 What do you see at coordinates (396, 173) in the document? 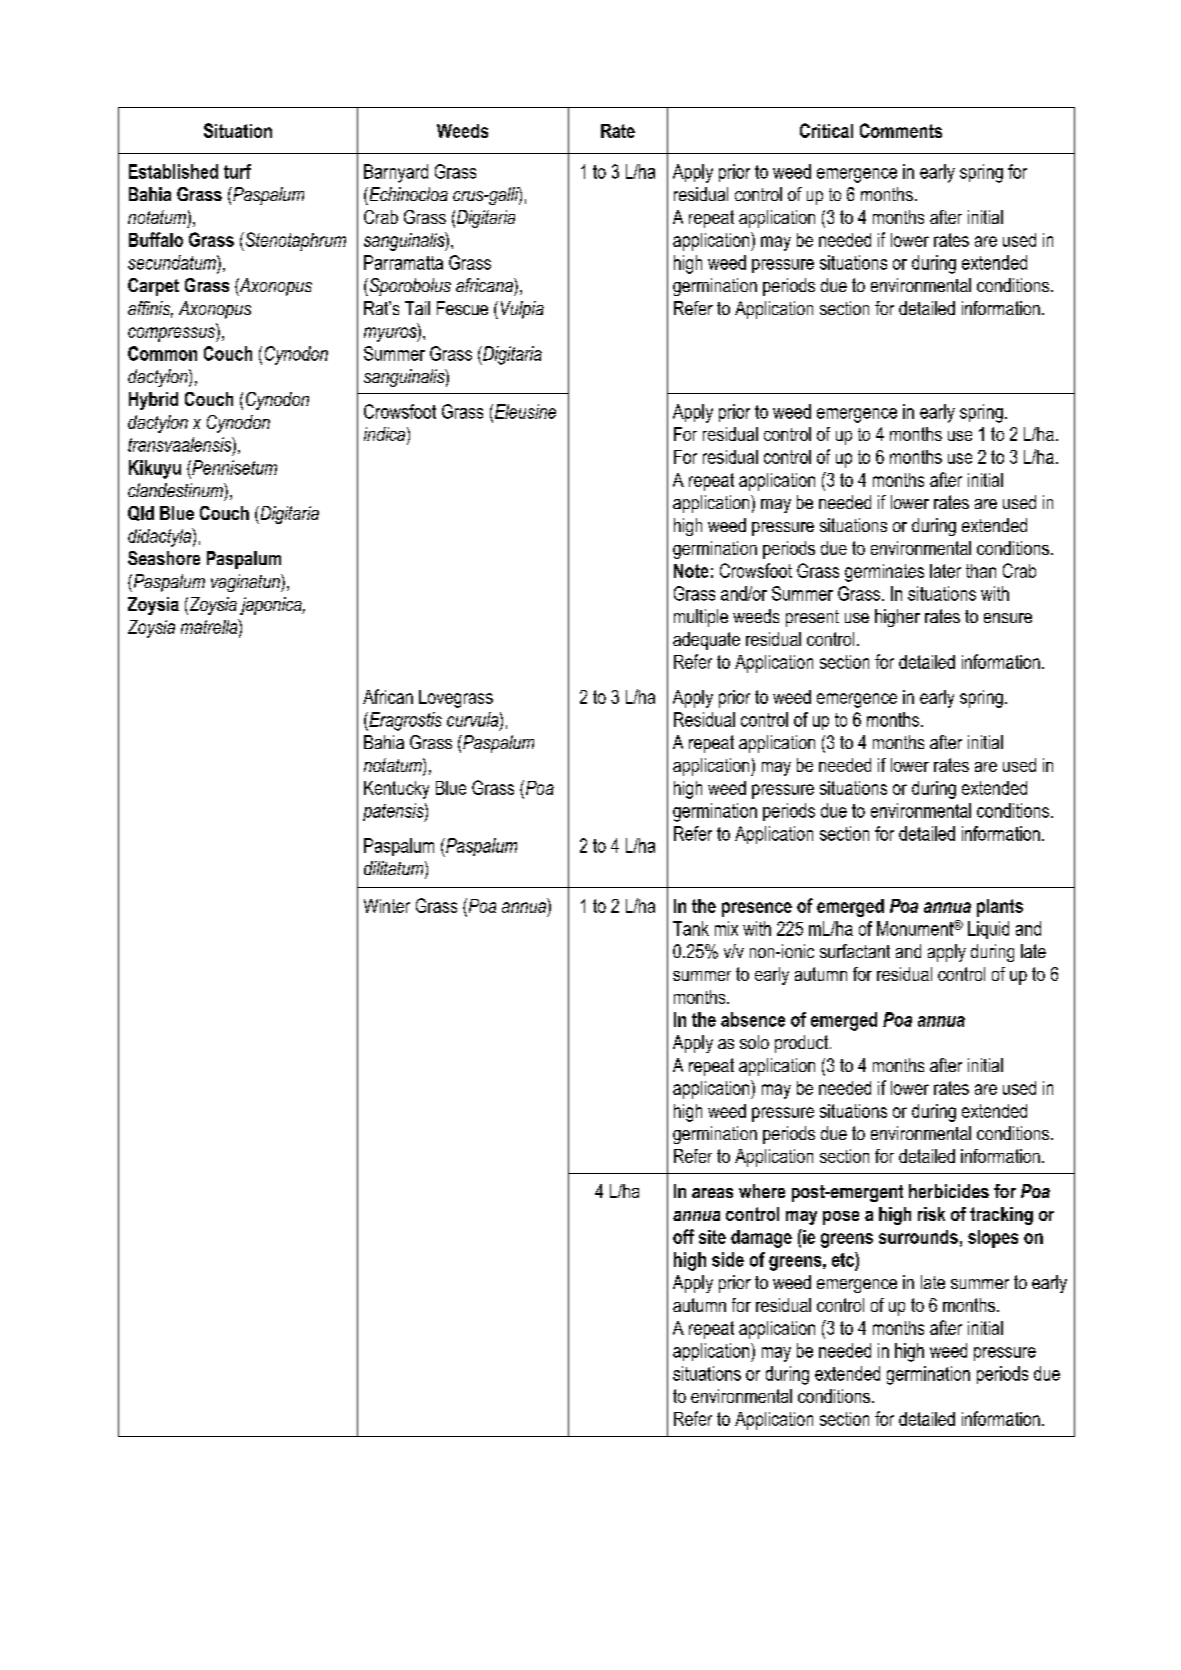
I see `Barnyard` at bounding box center [396, 173].
